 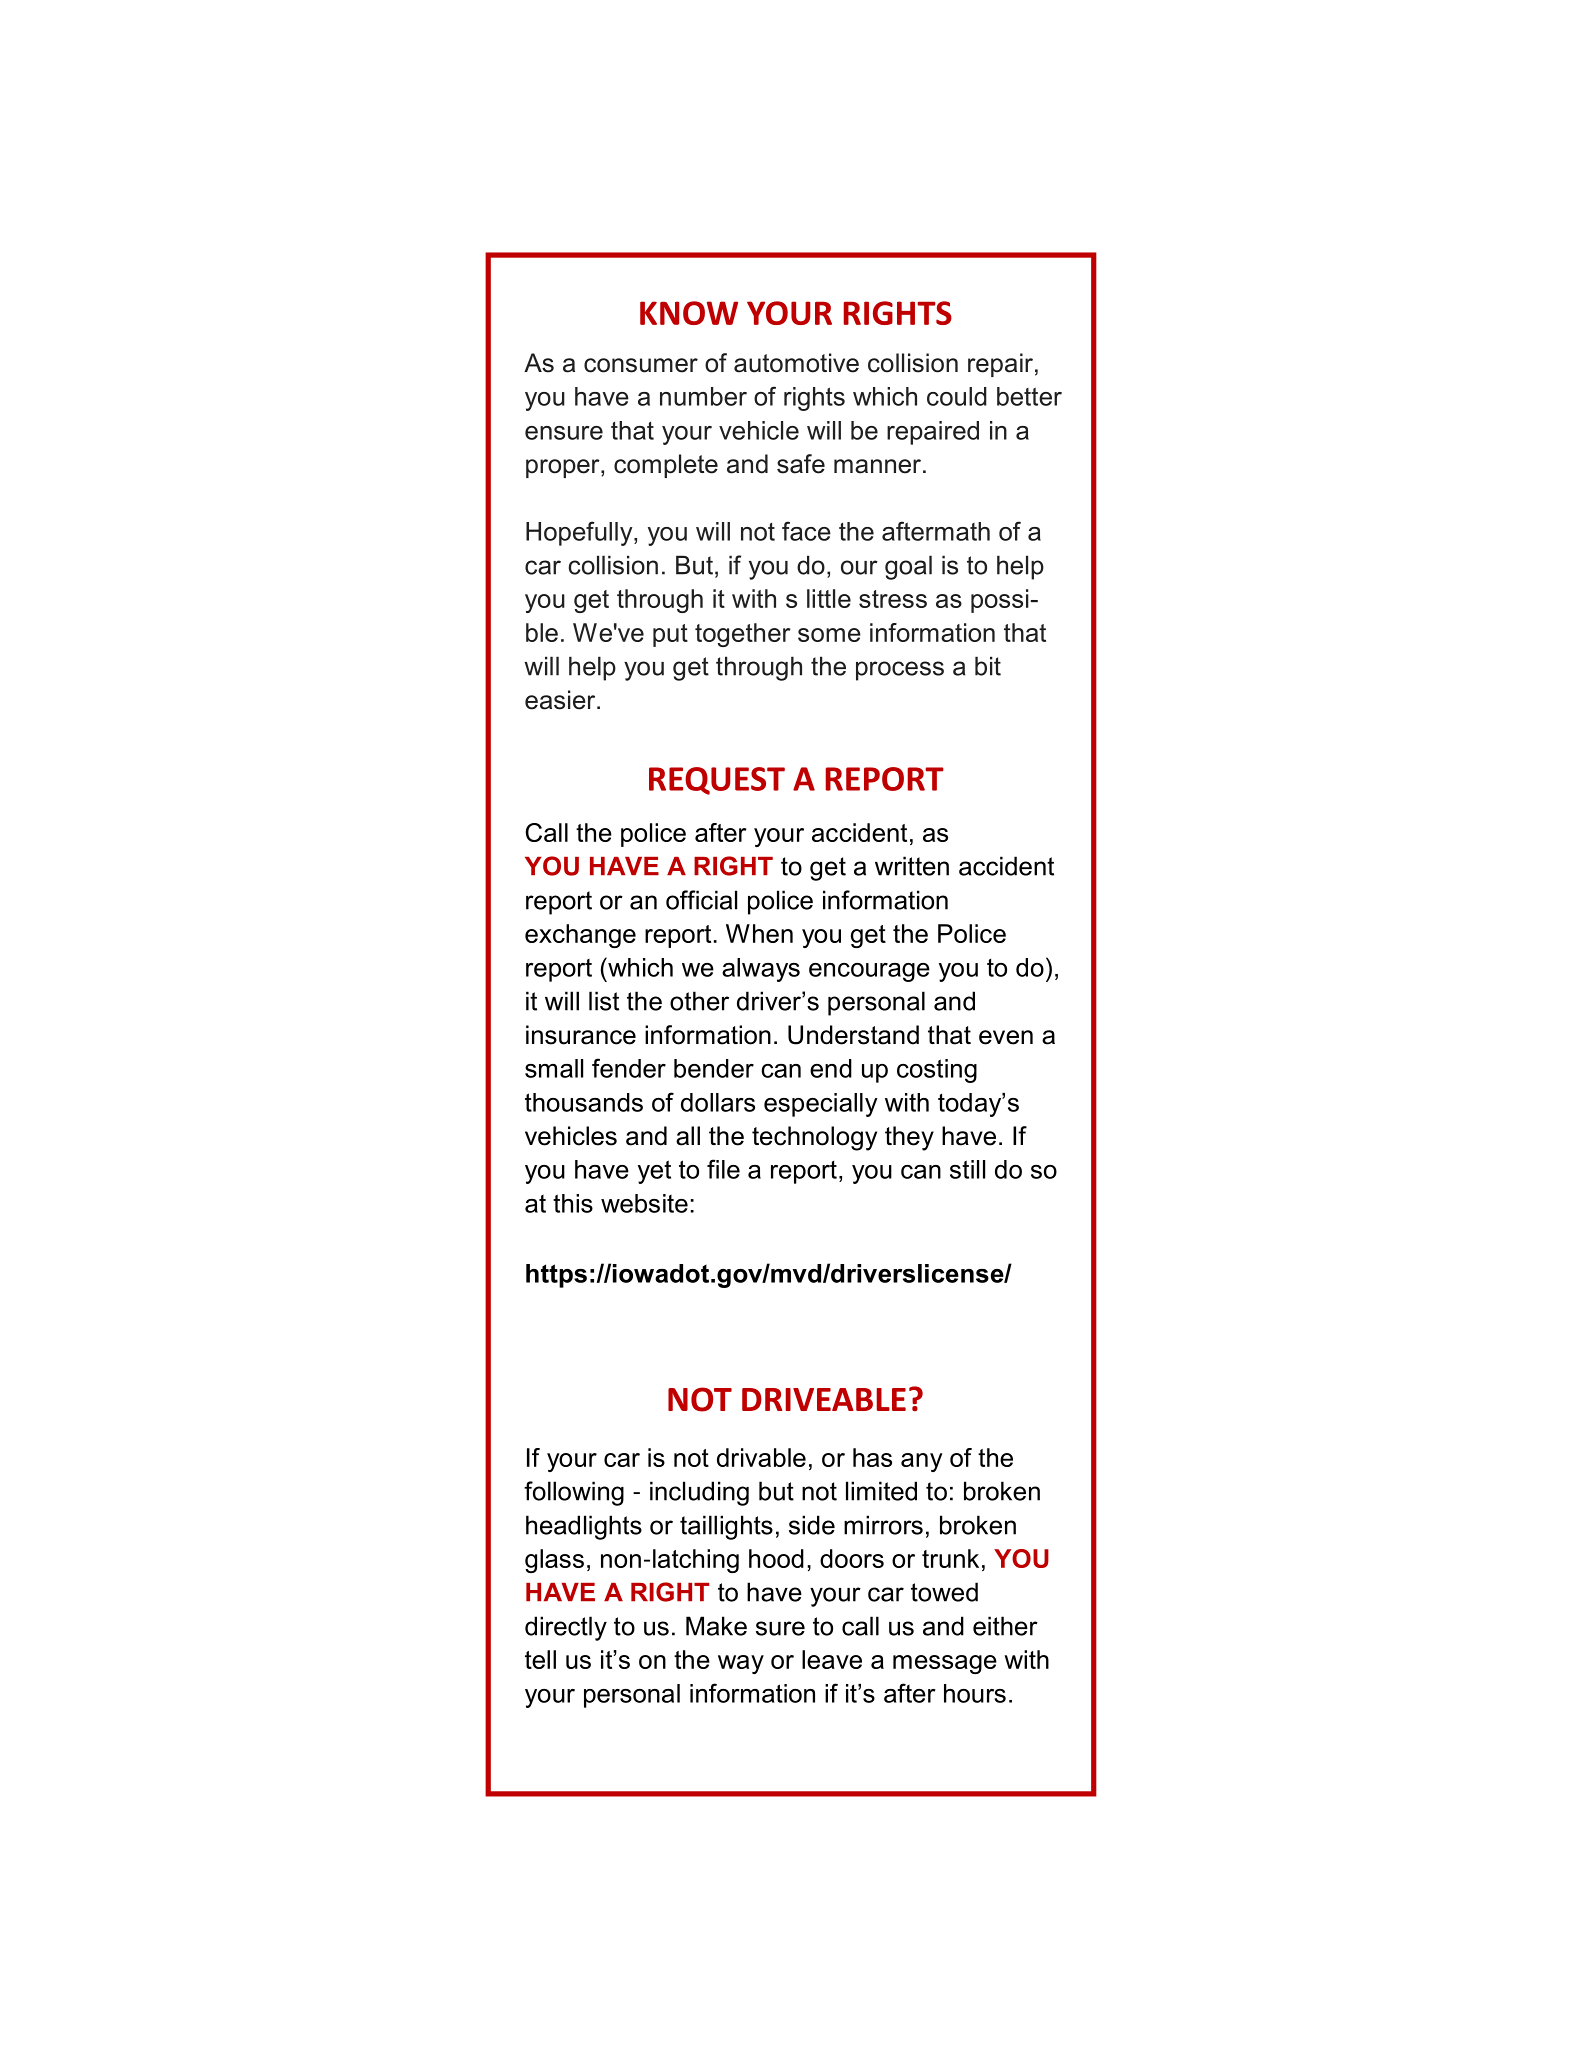 What do you see at coordinates (561, 700) in the screenshot?
I see `easier` at bounding box center [561, 700].
